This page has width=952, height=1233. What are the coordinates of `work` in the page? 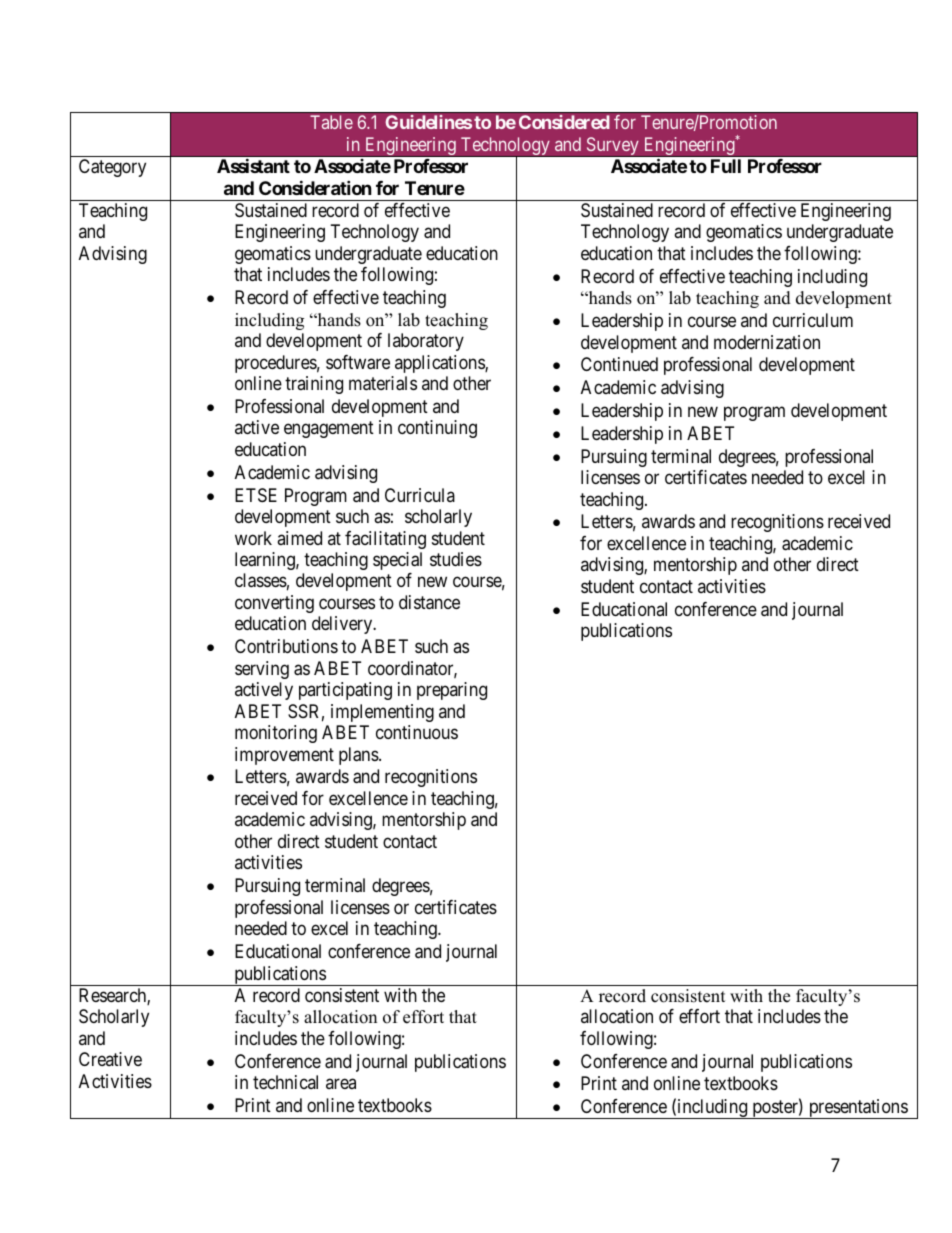 It's located at (253, 538).
